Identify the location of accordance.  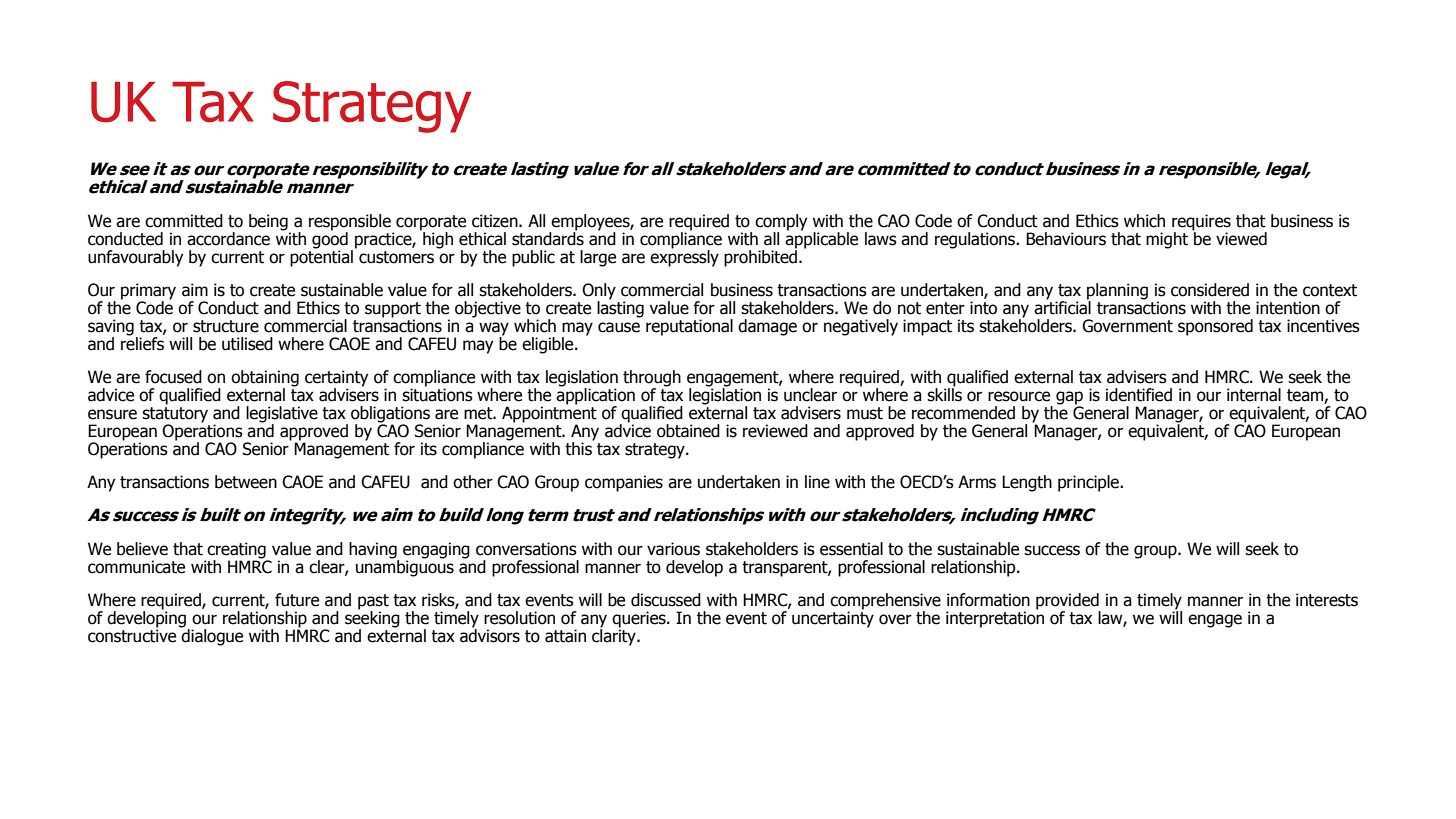
(228, 239).
